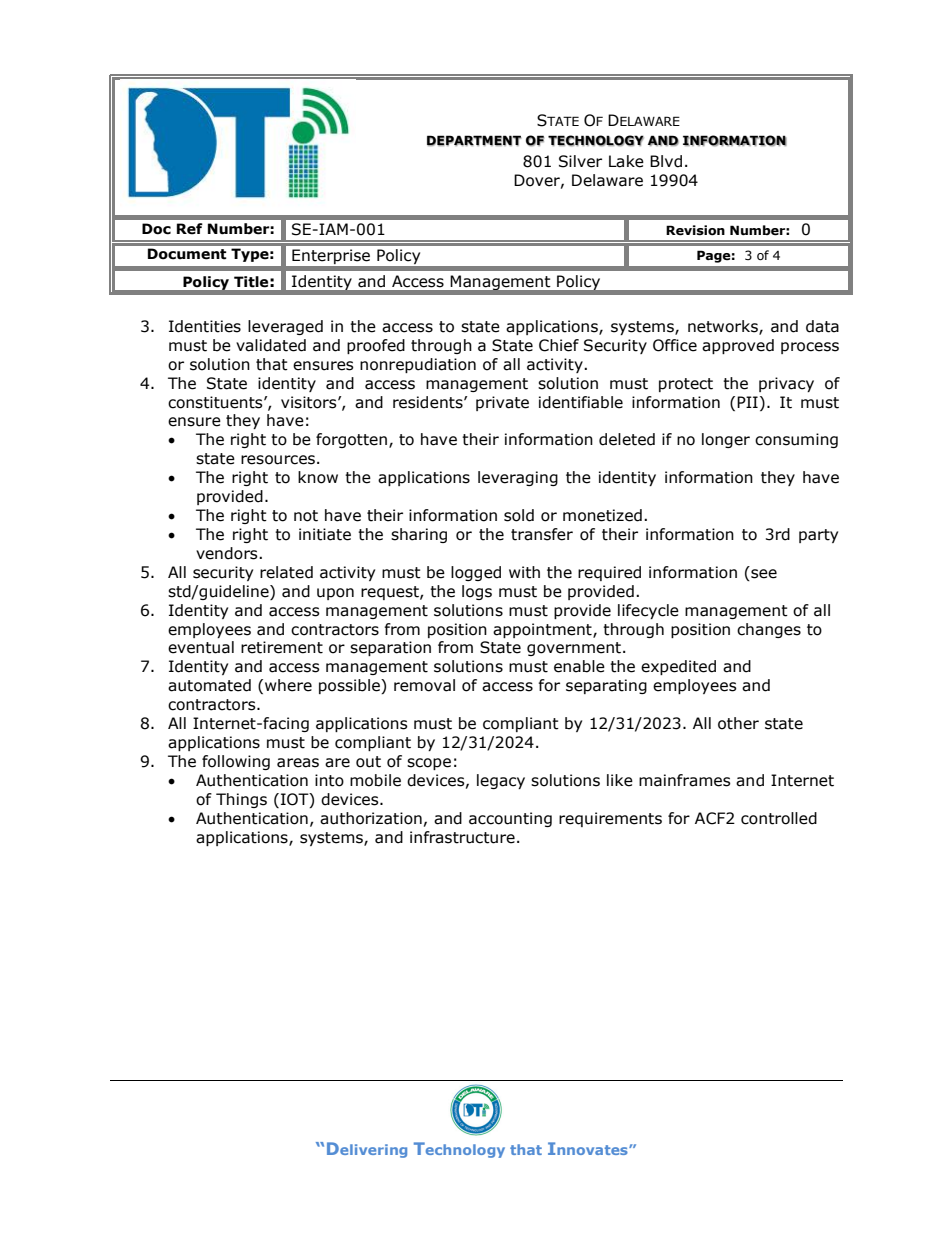  Describe the element at coordinates (278, 460) in the document. I see `resources` at that location.
